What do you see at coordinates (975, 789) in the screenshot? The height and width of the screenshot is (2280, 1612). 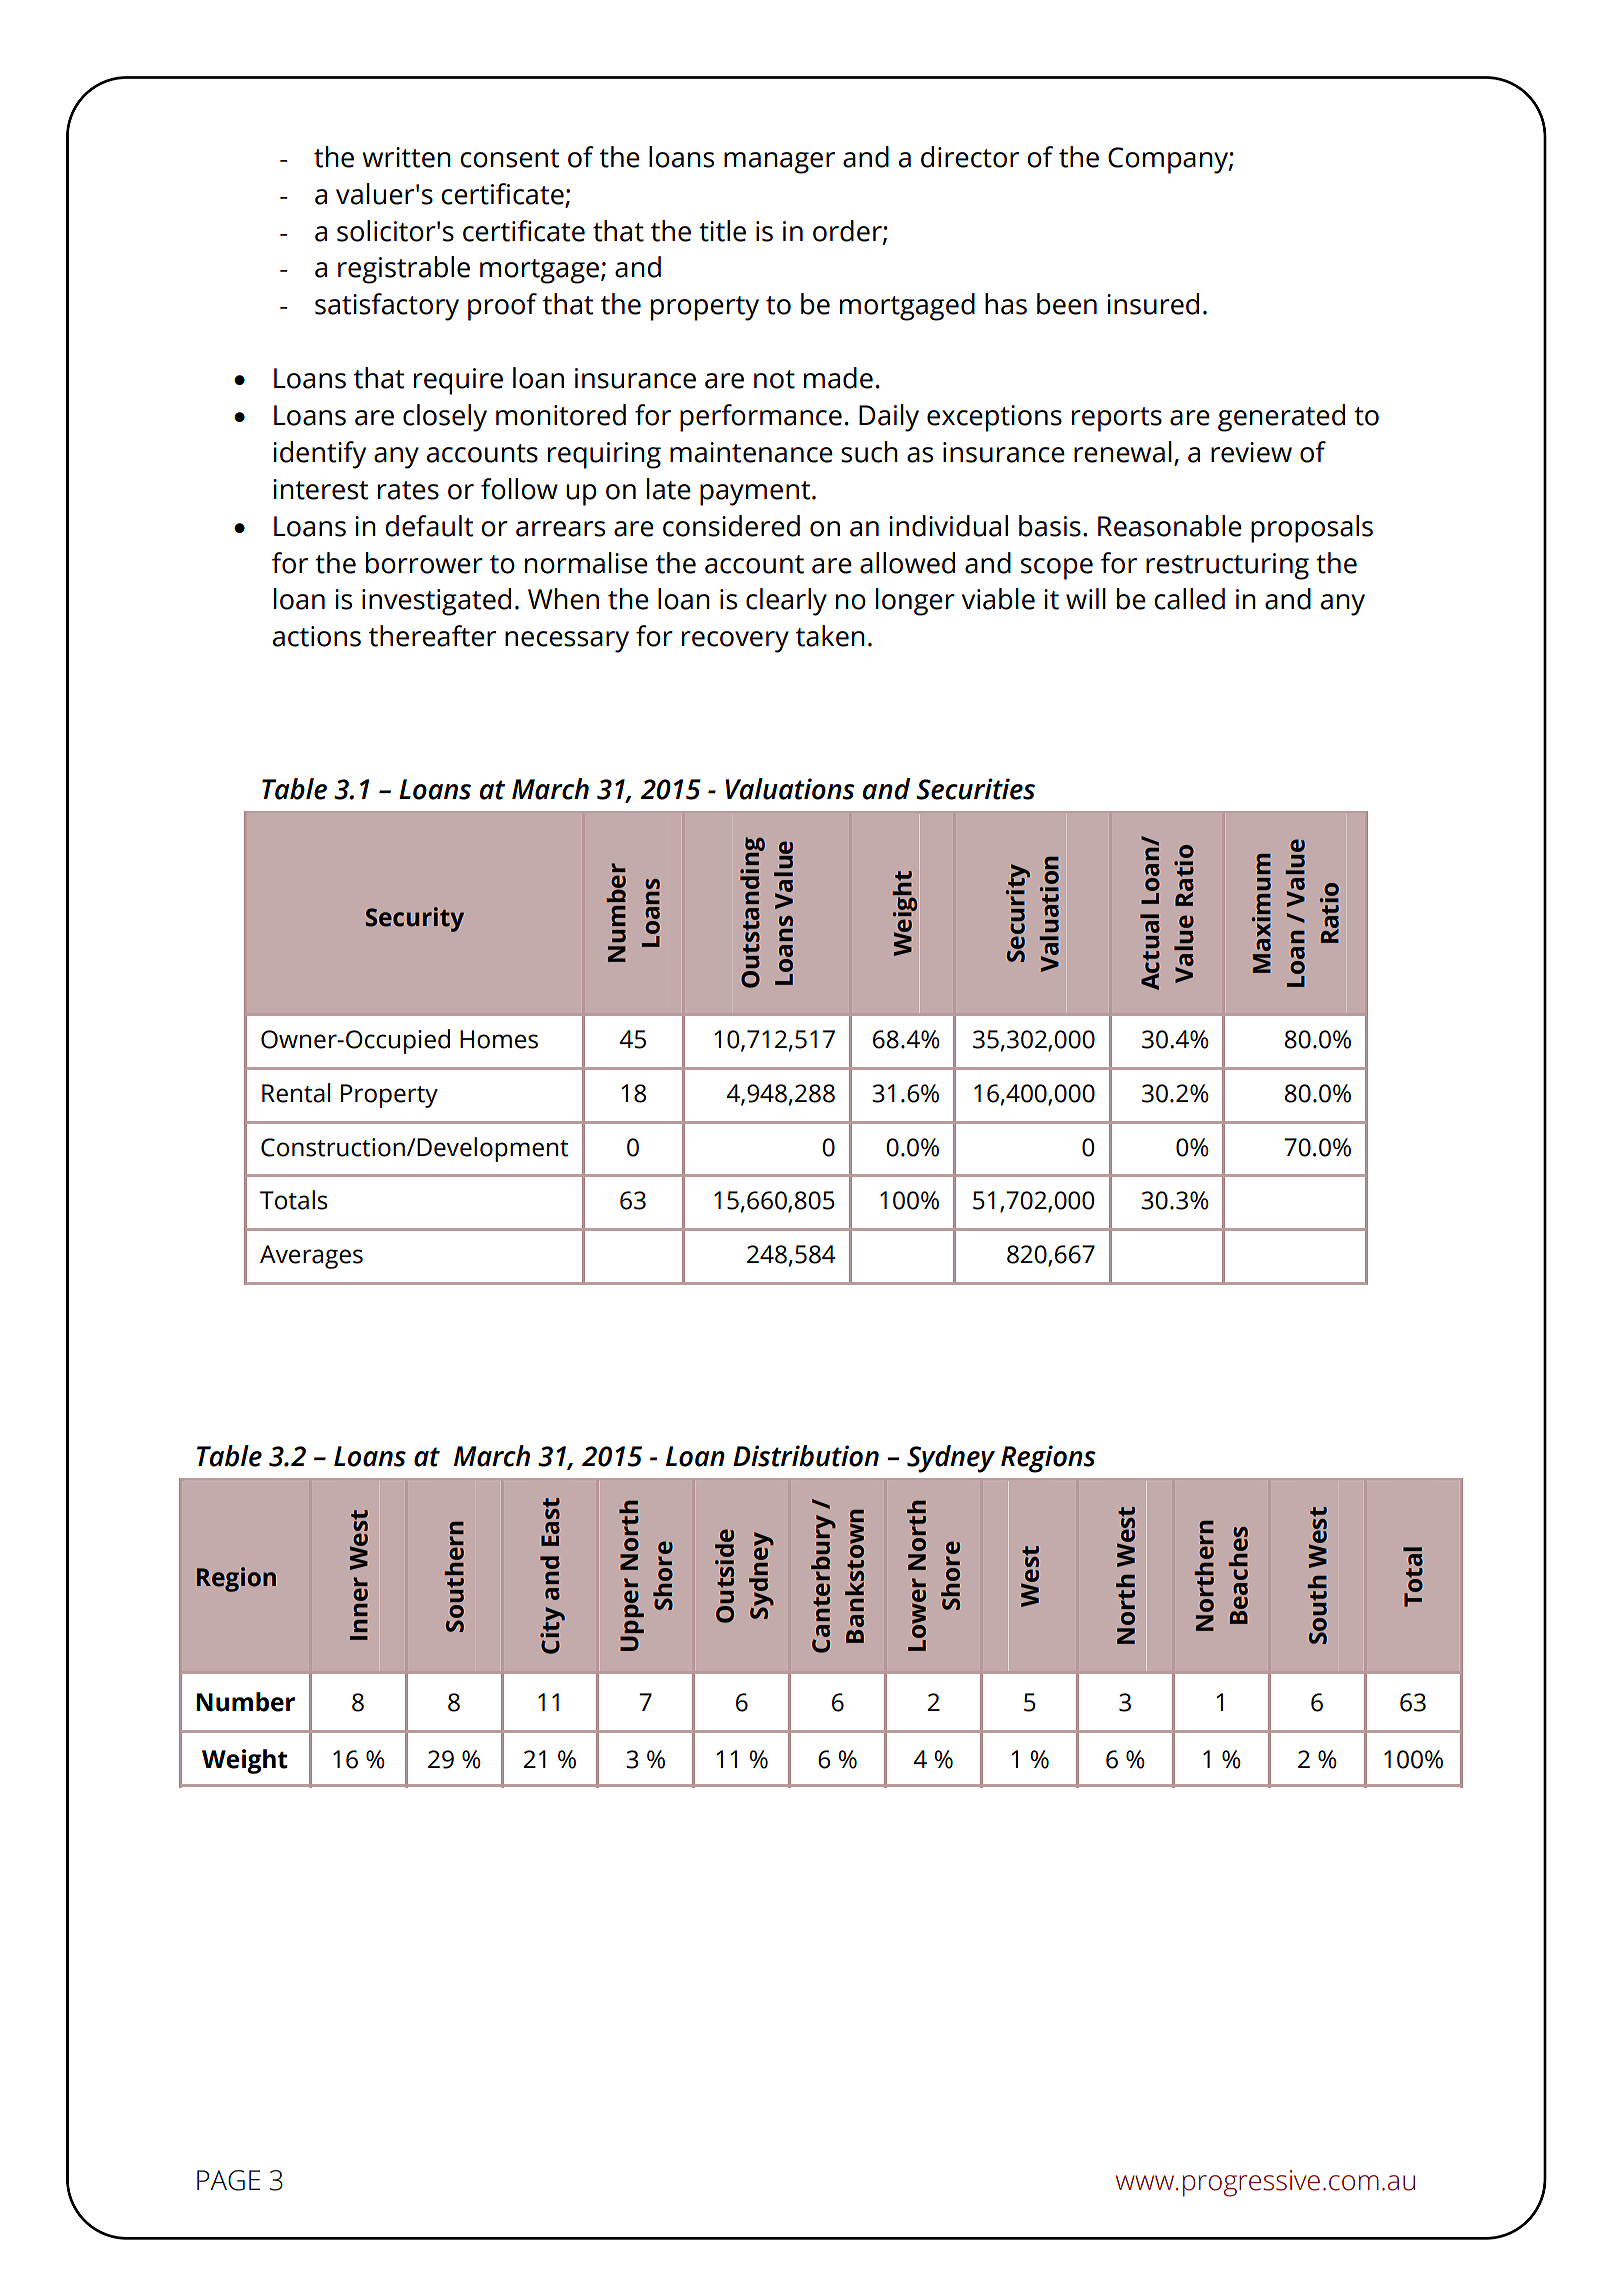 I see `Securities` at bounding box center [975, 789].
